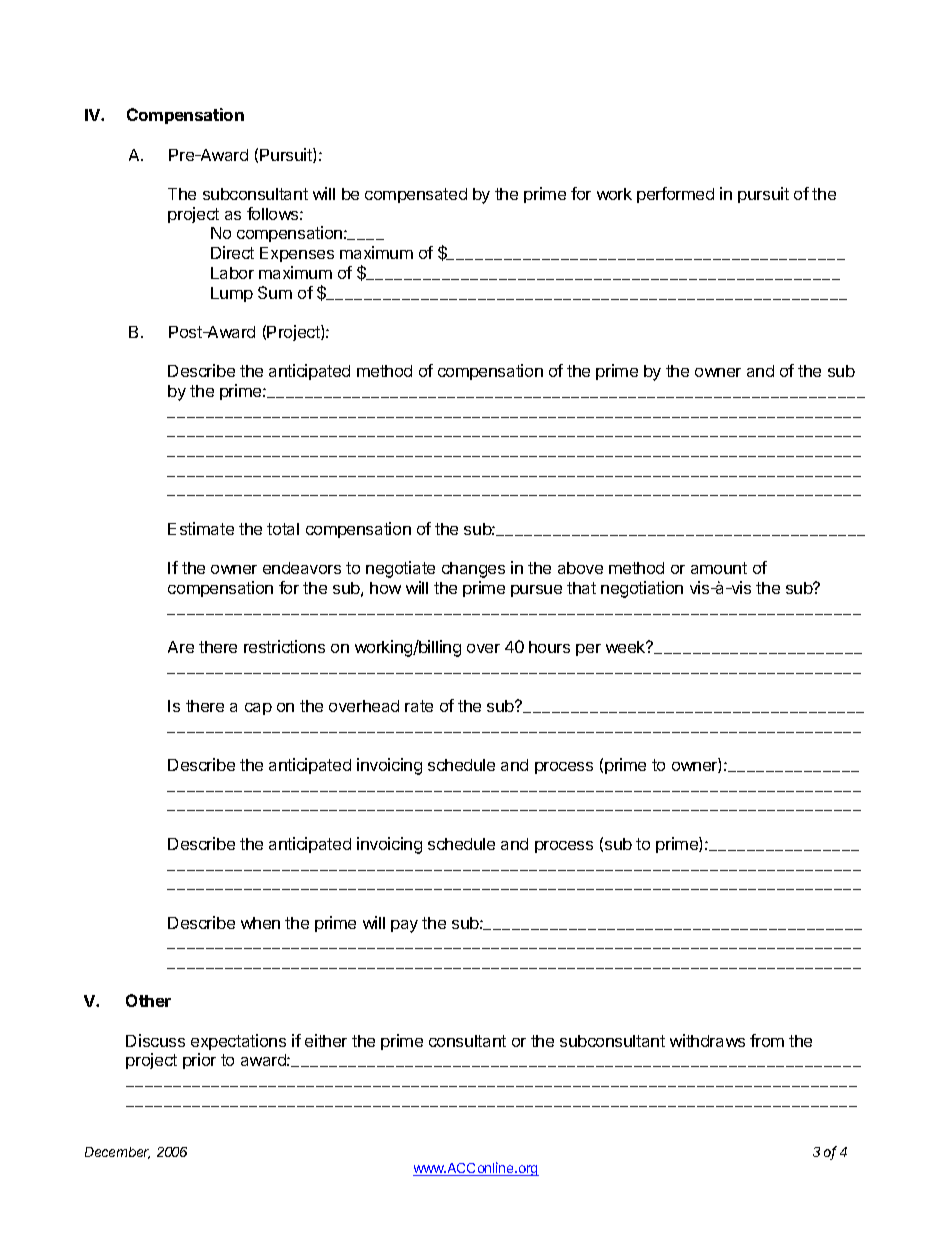  Describe the element at coordinates (675, 195) in the document. I see `performed` at that location.
